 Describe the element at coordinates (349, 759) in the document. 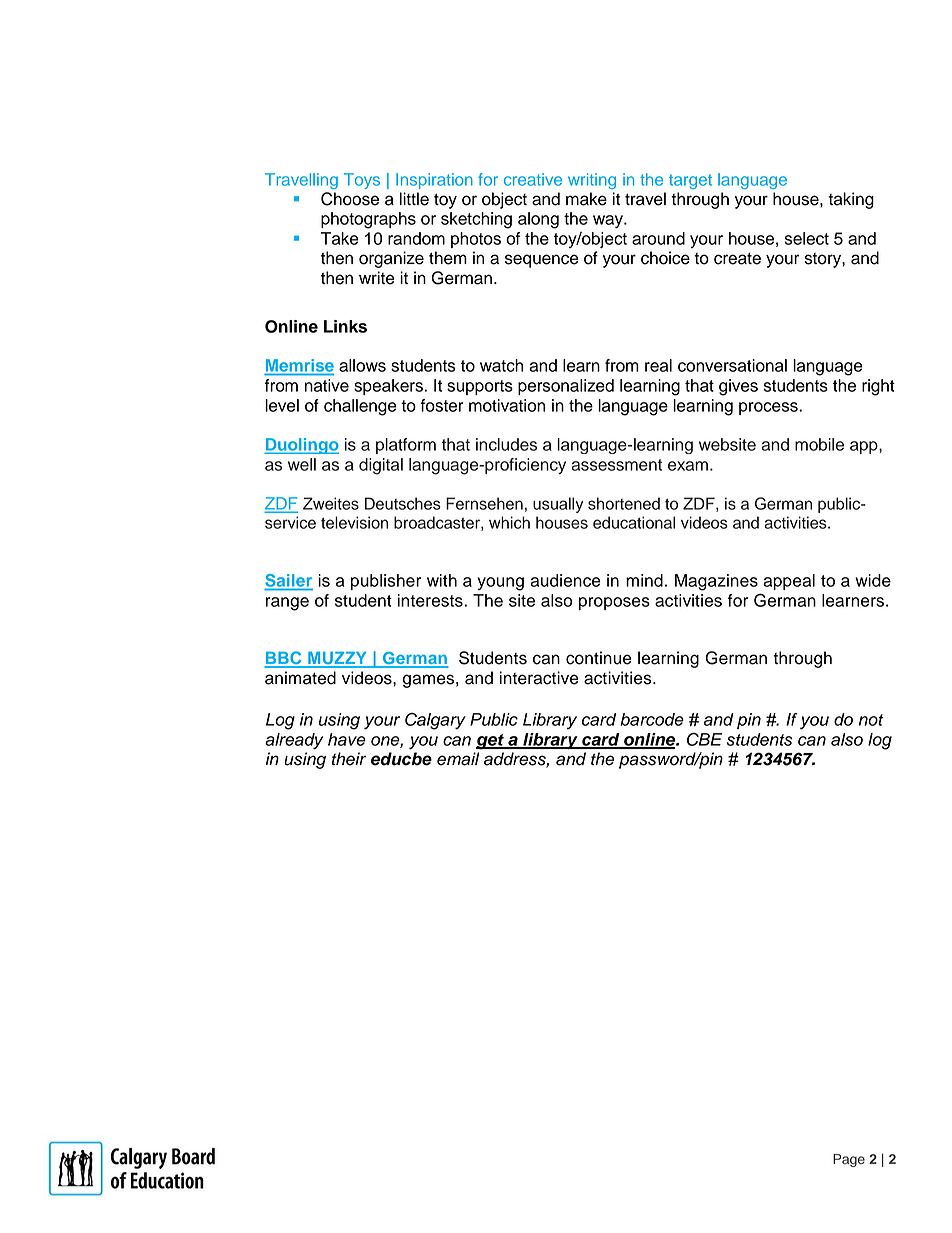

I see `their` at that location.
